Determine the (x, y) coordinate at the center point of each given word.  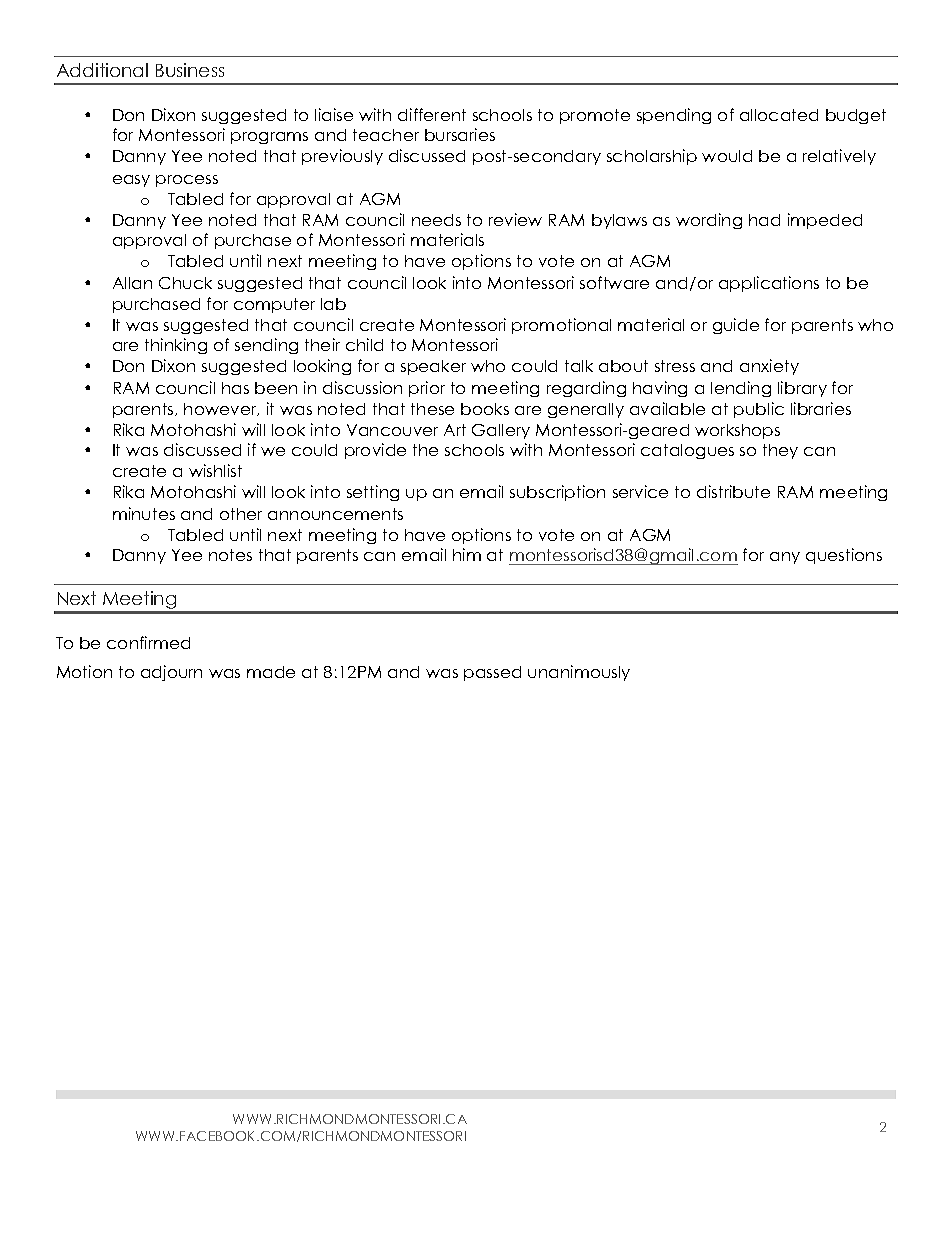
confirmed (148, 642)
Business (190, 70)
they (780, 451)
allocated (779, 115)
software (614, 282)
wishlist (215, 470)
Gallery (501, 431)
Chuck (185, 283)
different (432, 114)
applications (769, 284)
